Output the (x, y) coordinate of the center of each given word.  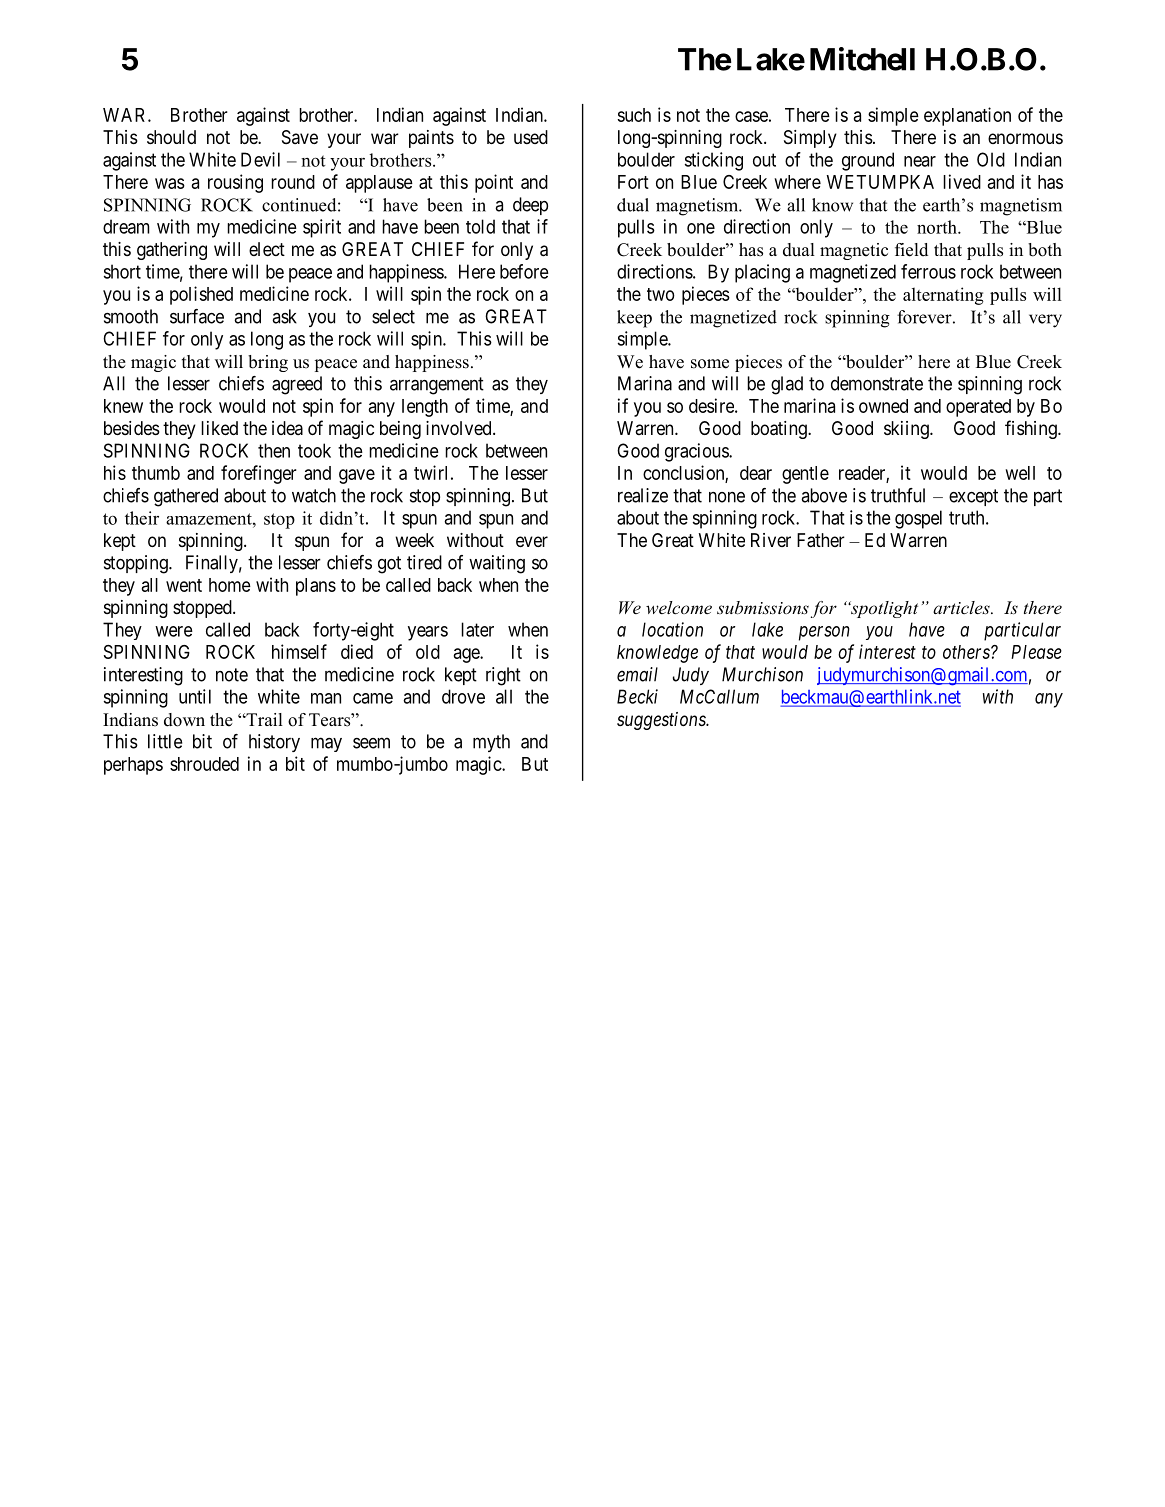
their (142, 518)
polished (201, 295)
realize (643, 495)
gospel (918, 519)
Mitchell (862, 59)
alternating (943, 296)
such (634, 115)
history (274, 743)
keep (634, 319)
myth (491, 743)
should (171, 137)
